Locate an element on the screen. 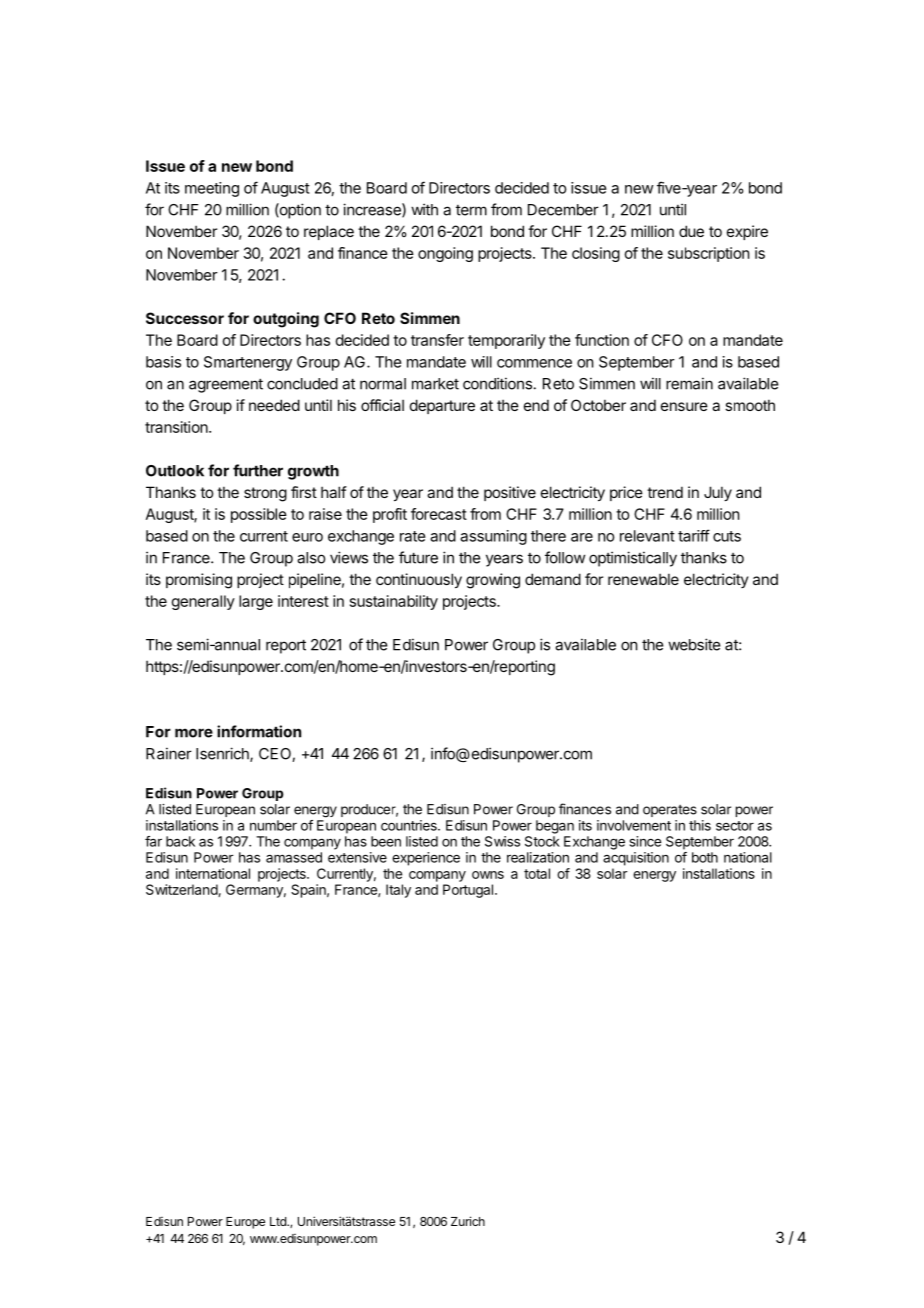 This screenshot has height=1308, width=924. meeting is located at coordinates (212, 189).
